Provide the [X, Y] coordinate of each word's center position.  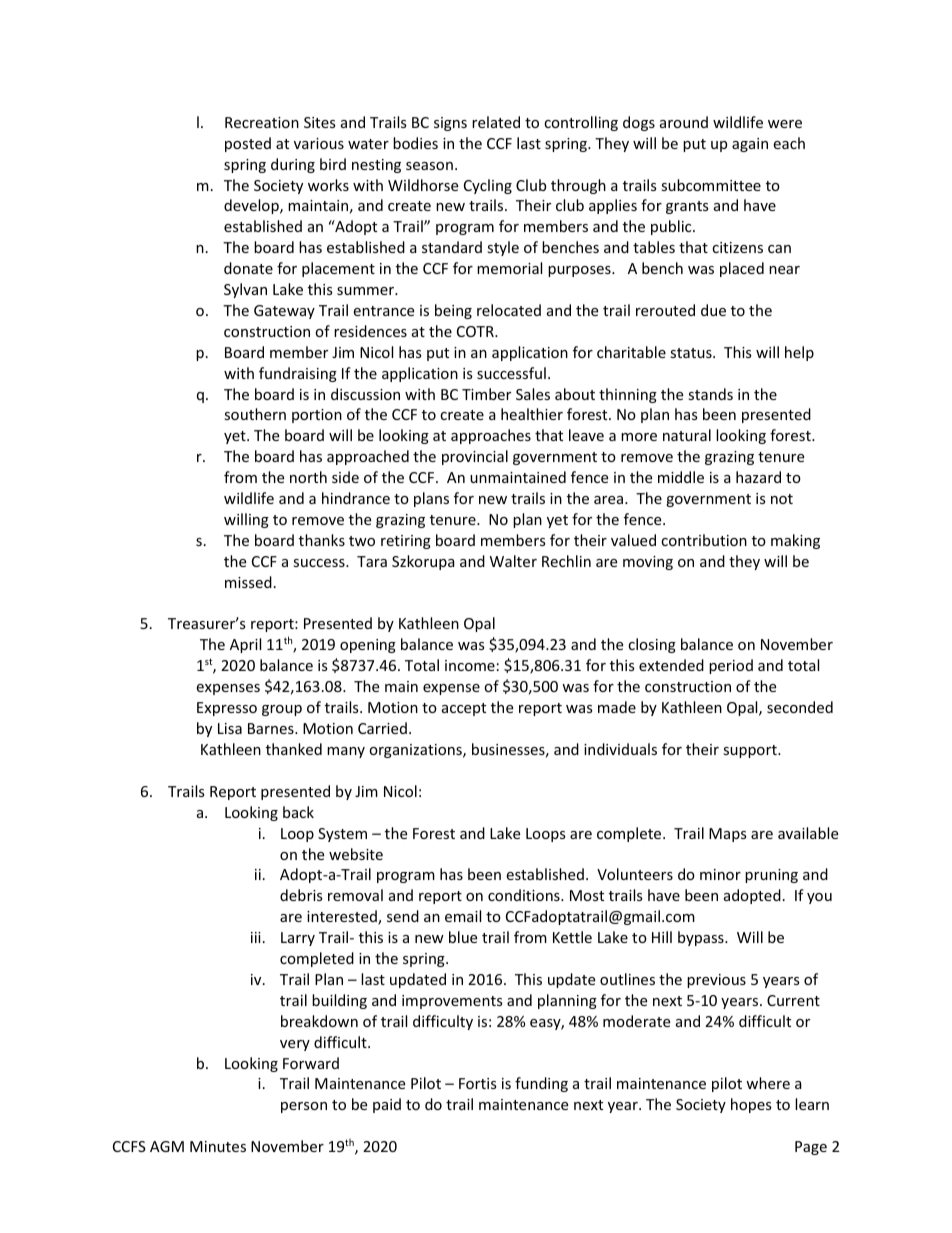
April [245, 645]
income [470, 665]
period [731, 666]
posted [248, 144]
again [750, 145]
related [496, 122]
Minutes [218, 1146]
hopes [751, 1105]
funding [541, 1084]
